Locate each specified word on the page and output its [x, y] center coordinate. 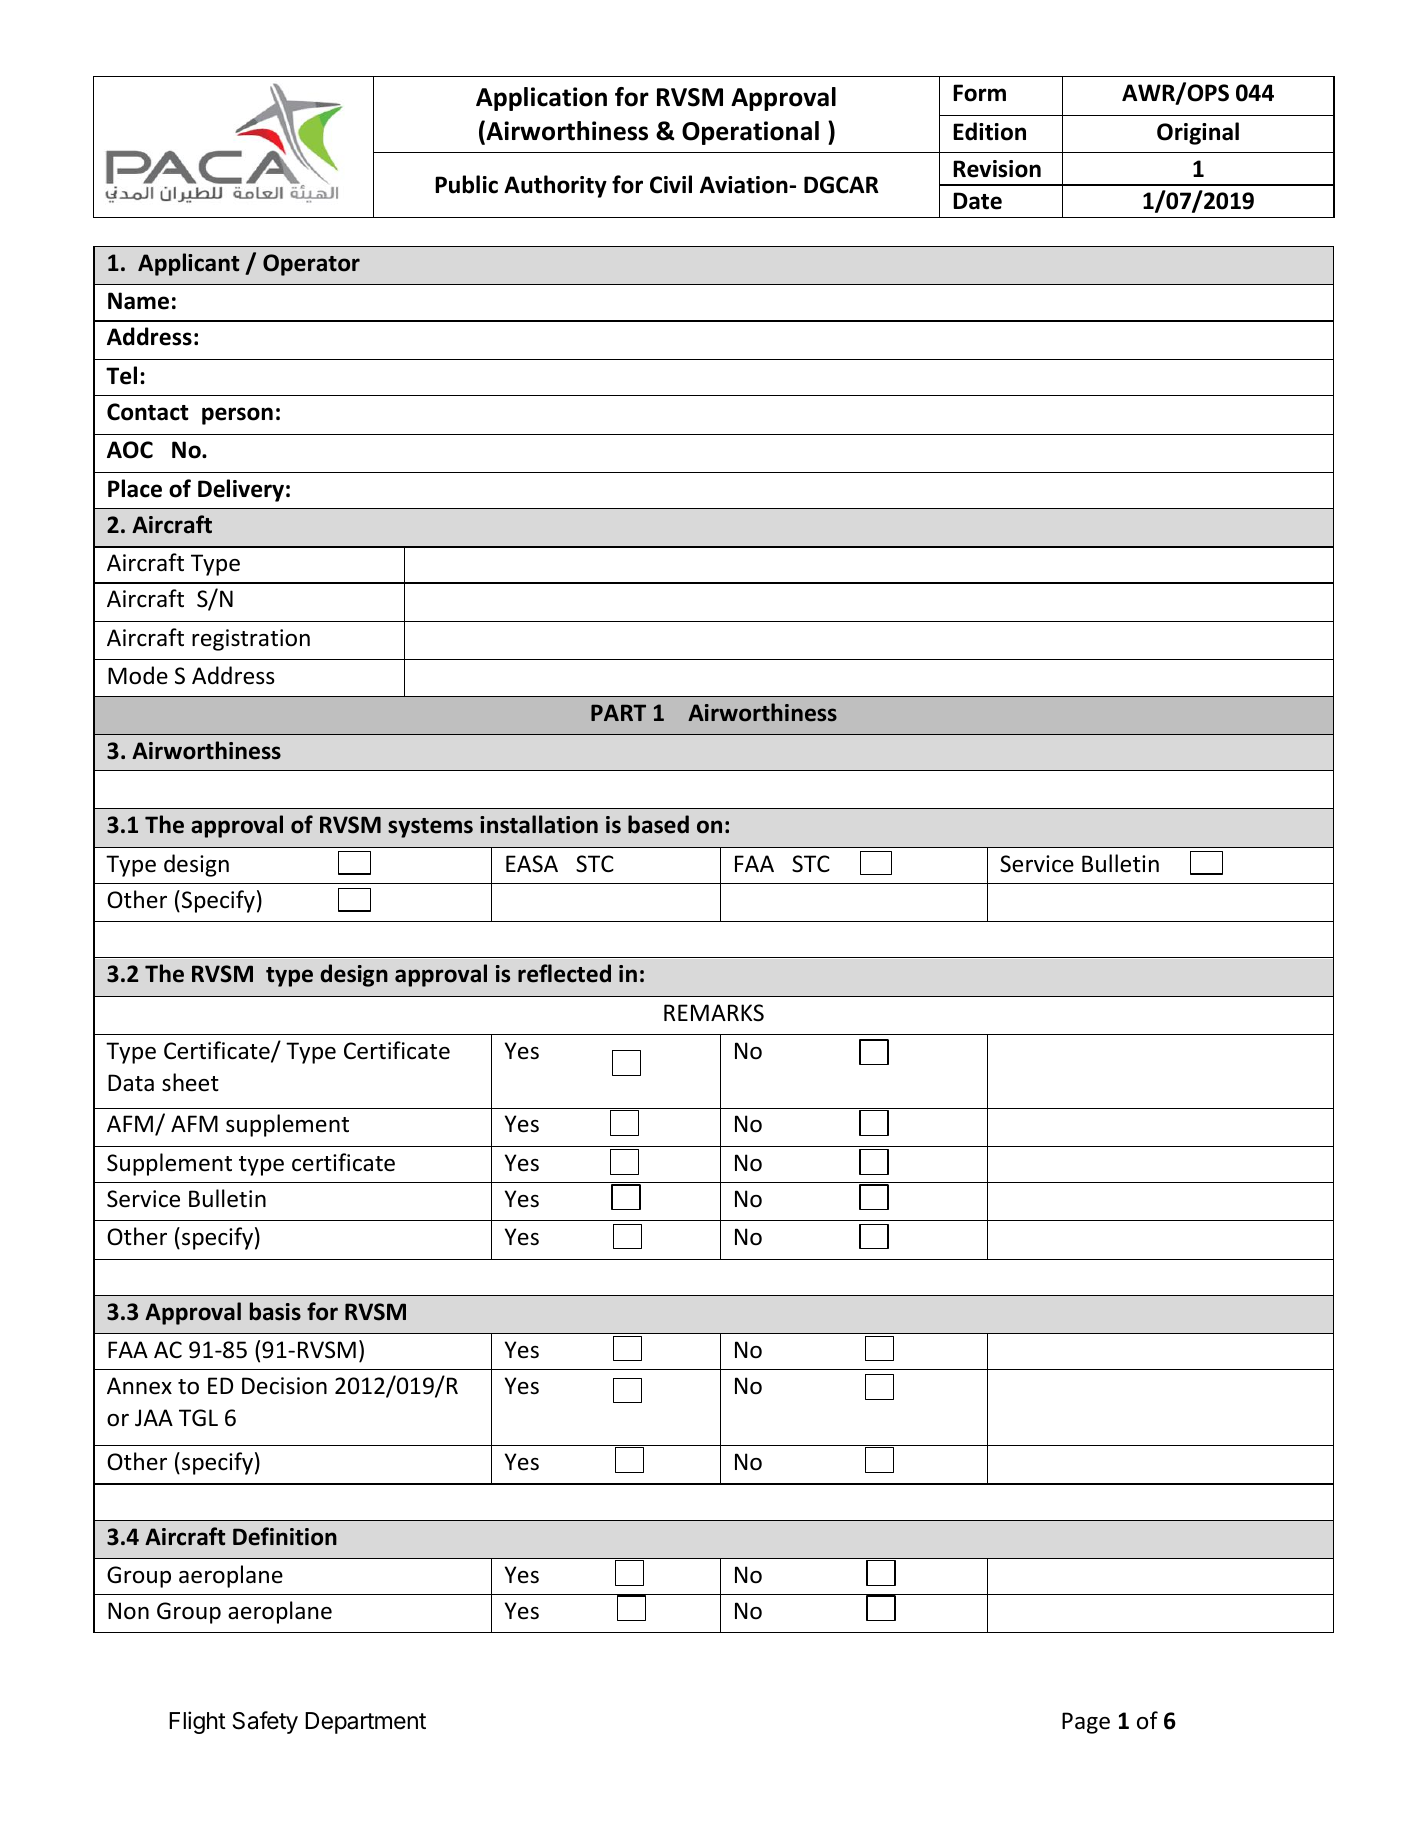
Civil [671, 184]
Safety [265, 1722]
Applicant [188, 264]
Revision [997, 169]
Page [1086, 1723]
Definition [285, 1536]
